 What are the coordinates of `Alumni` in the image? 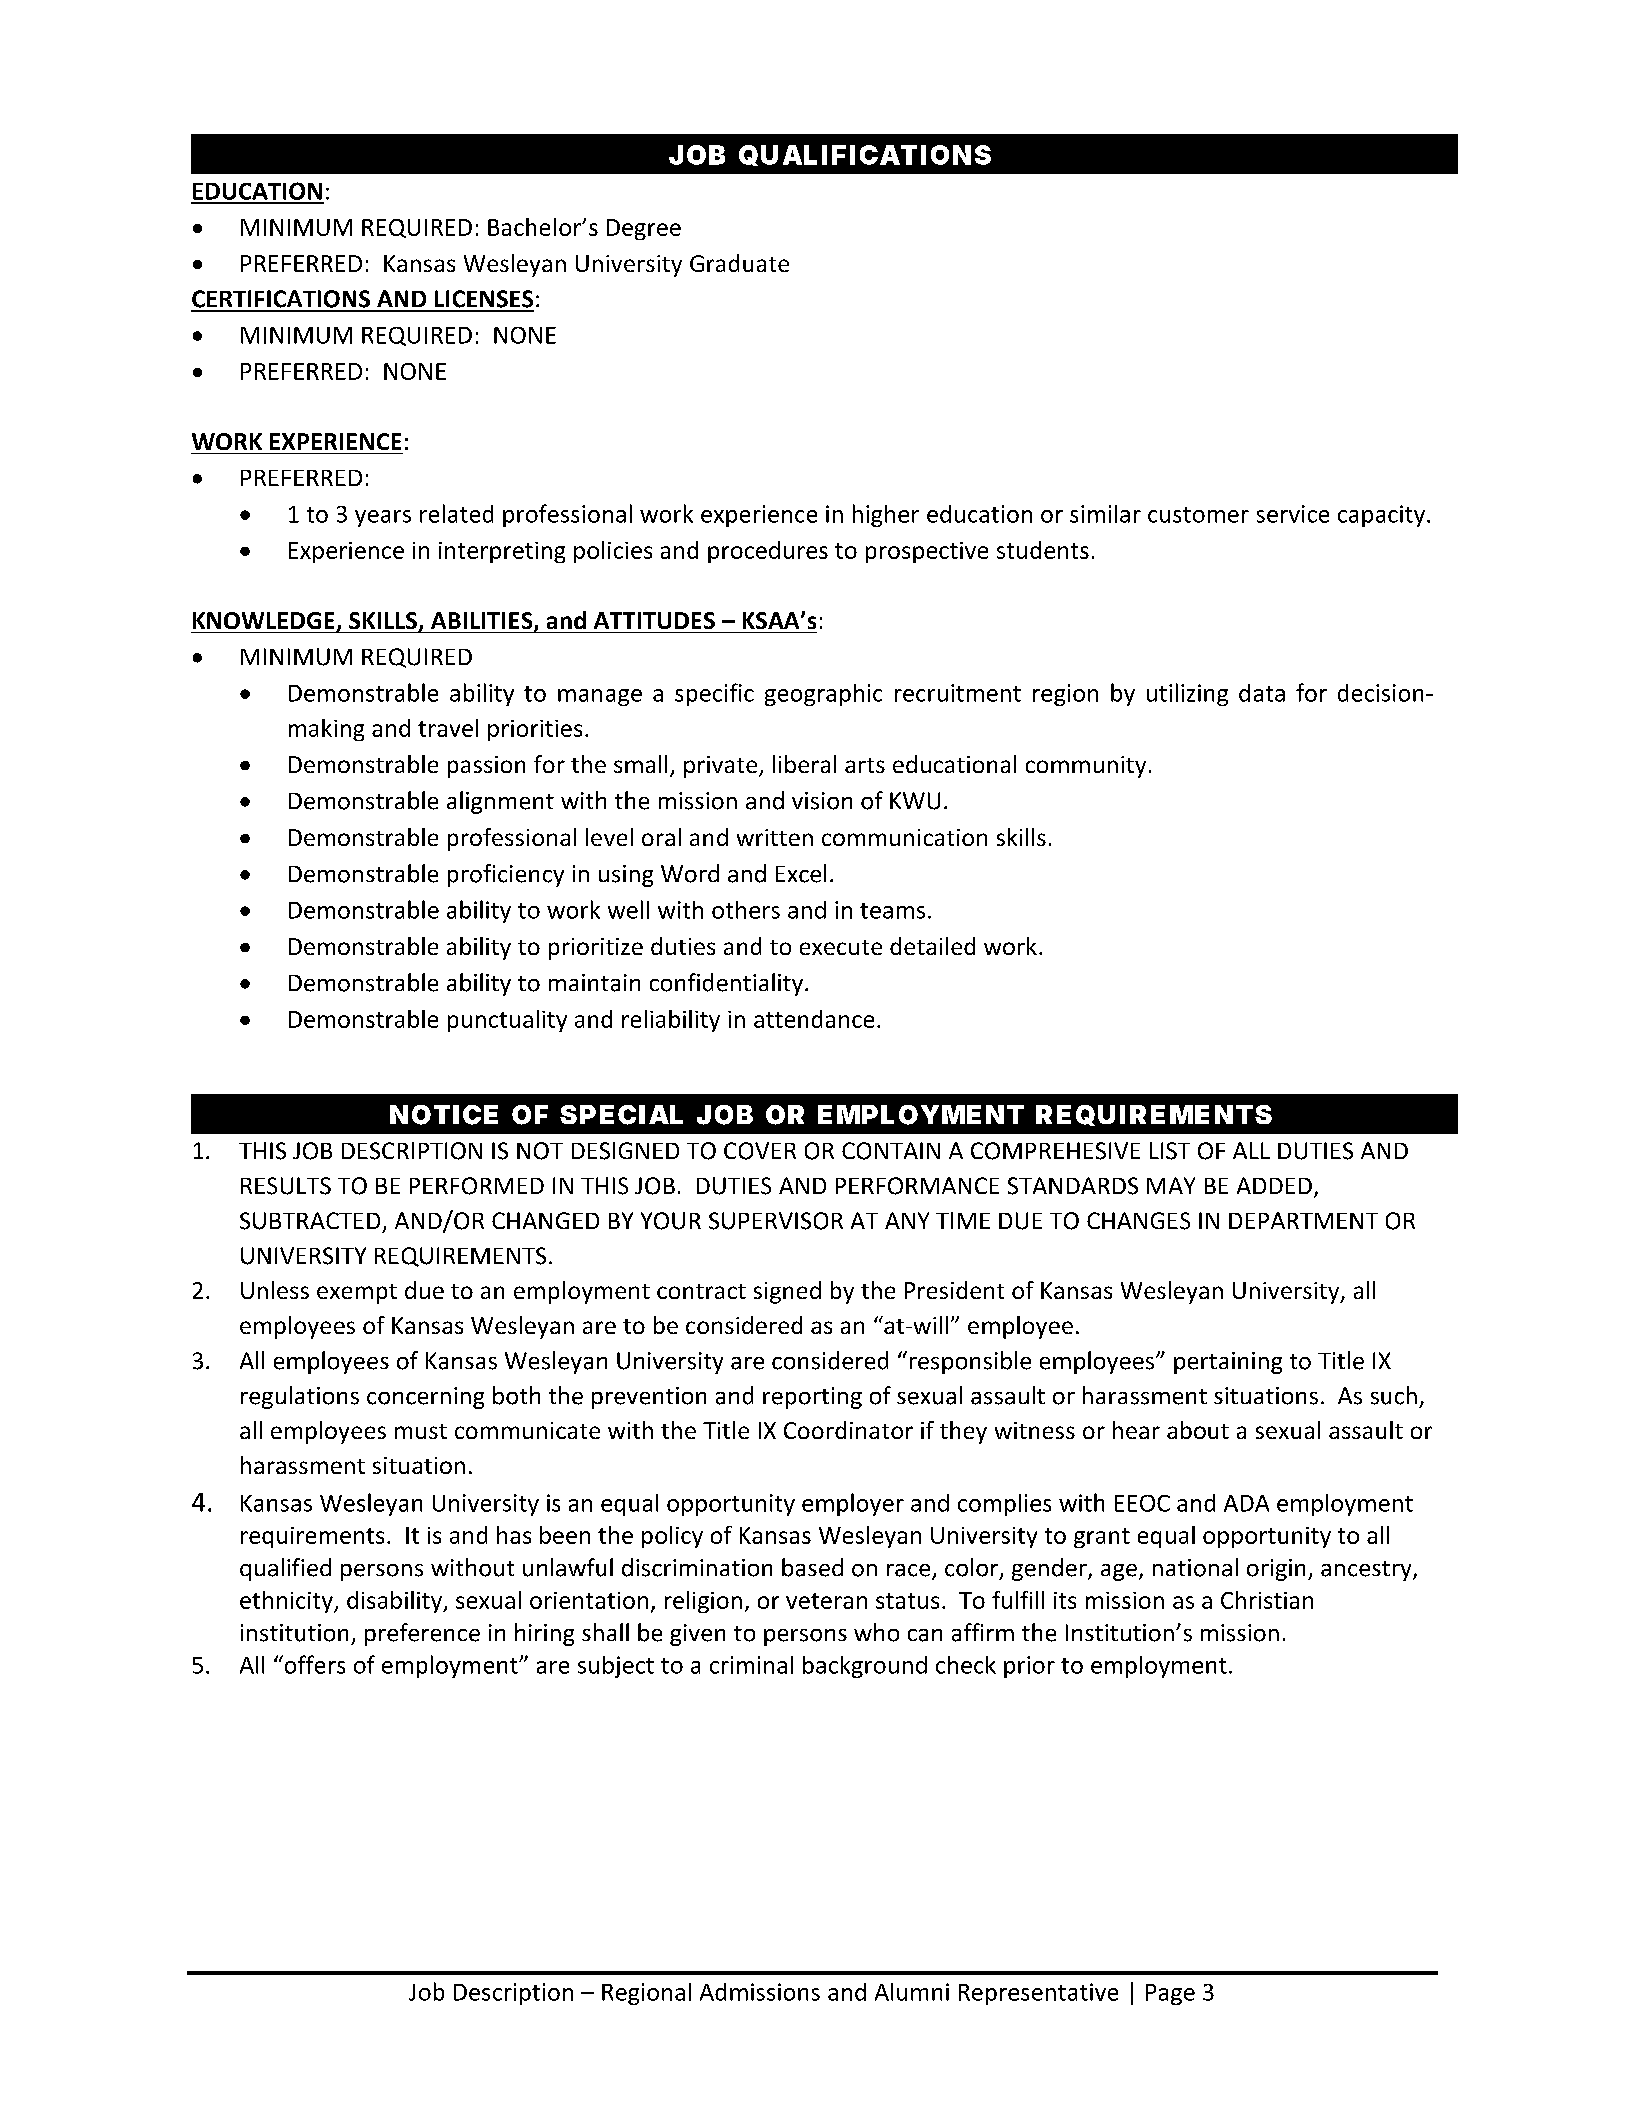 It's located at (912, 1992).
